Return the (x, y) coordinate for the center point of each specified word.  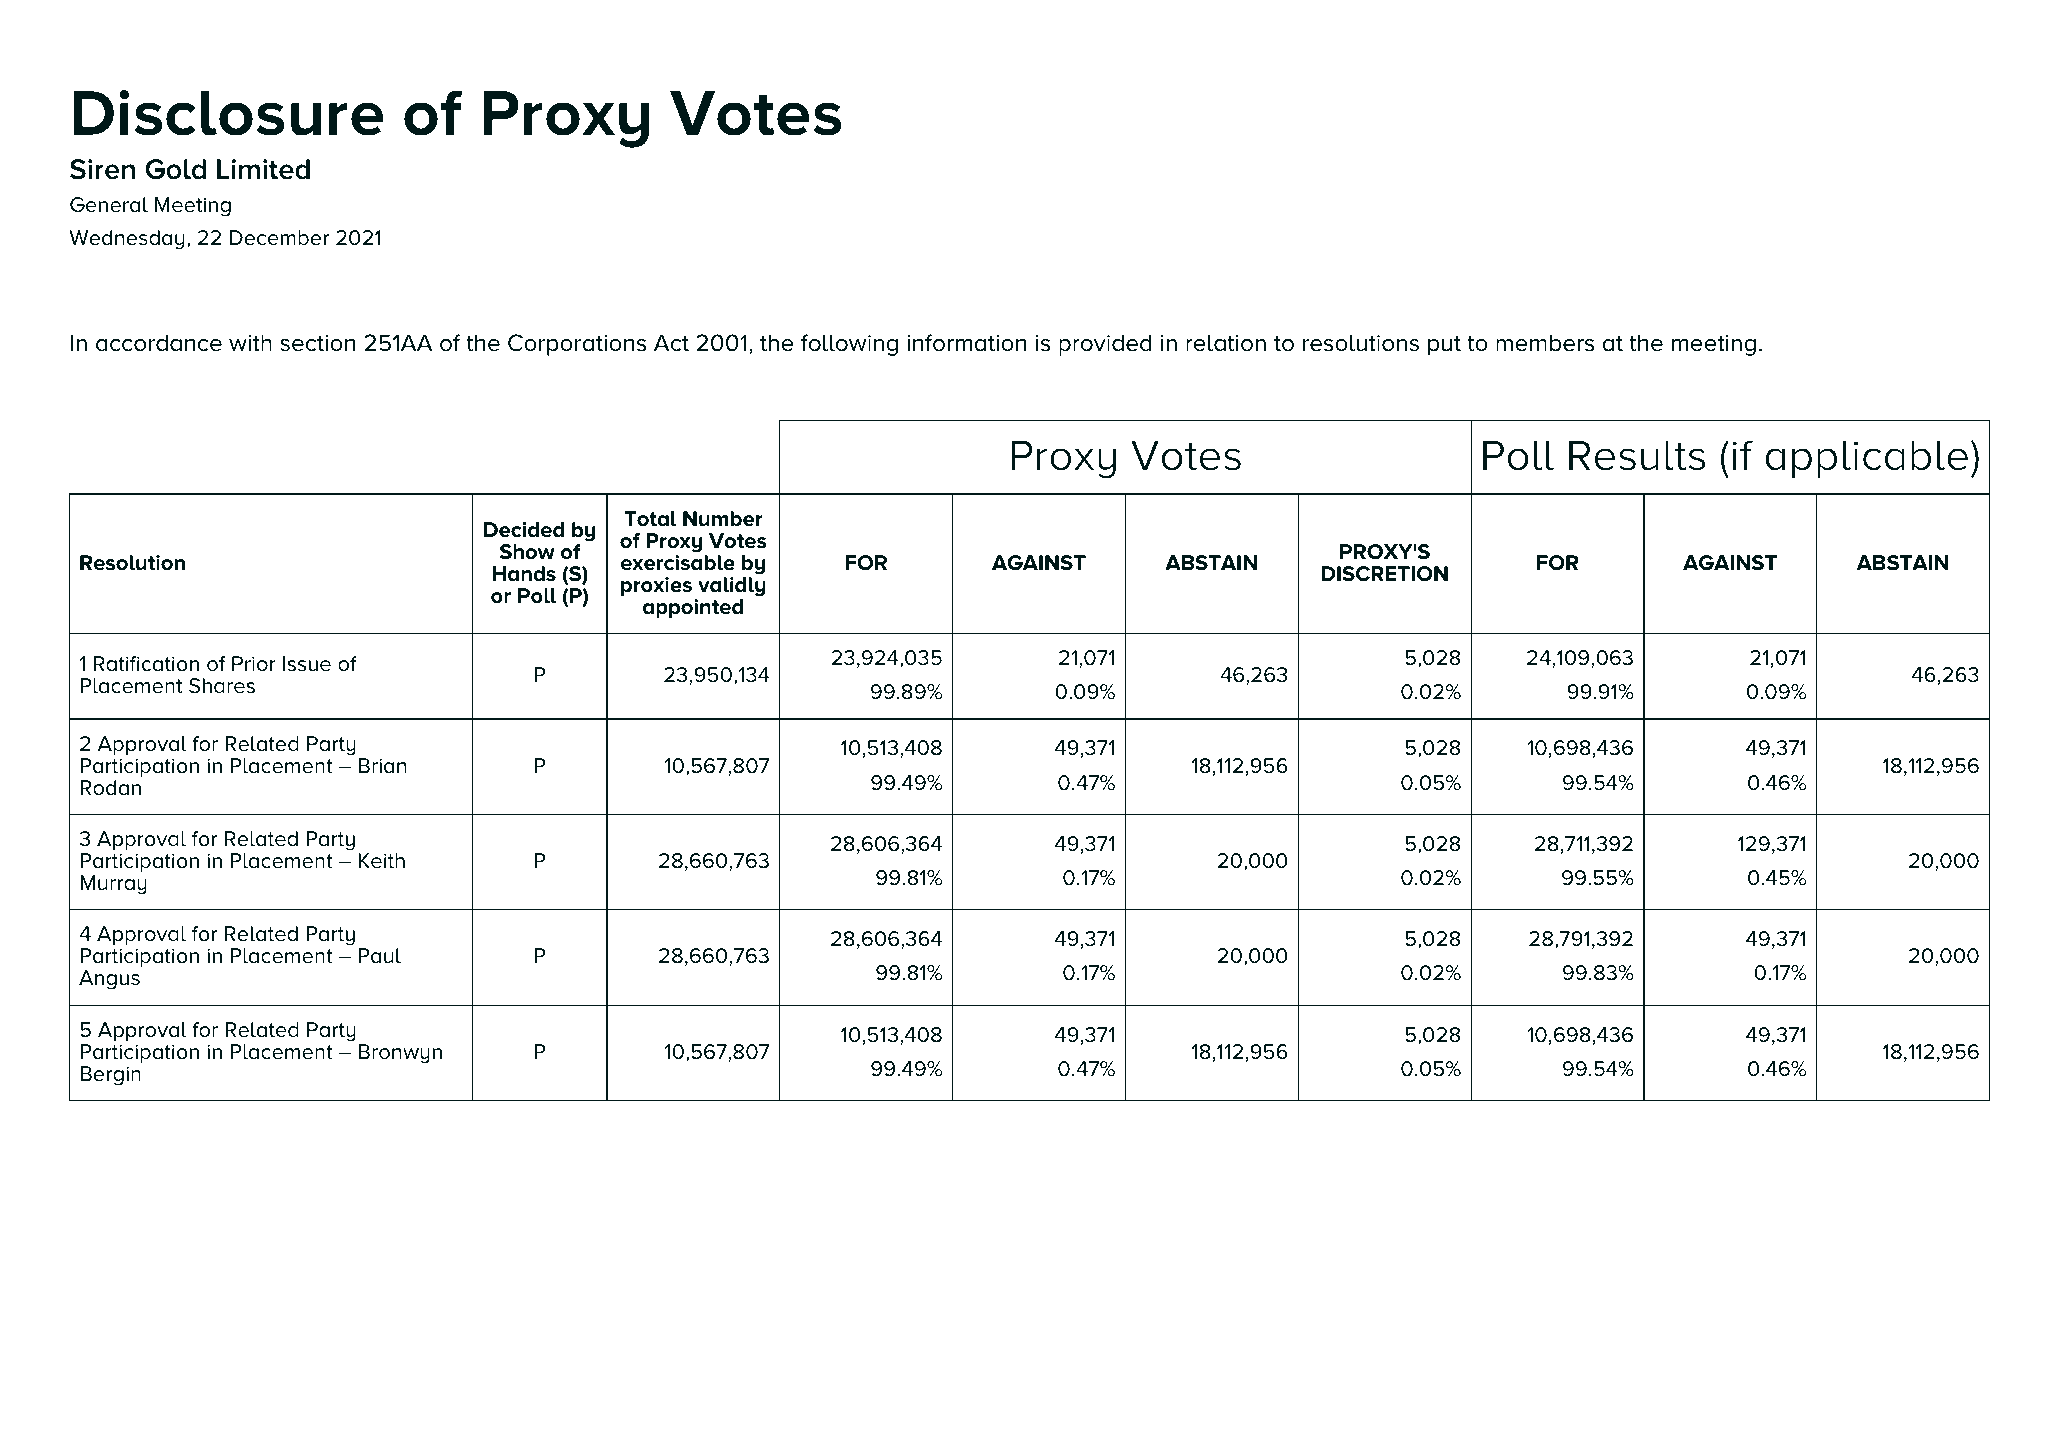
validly (732, 585)
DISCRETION (1384, 574)
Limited (263, 169)
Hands (524, 574)
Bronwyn (400, 1054)
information (966, 343)
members (1545, 343)
